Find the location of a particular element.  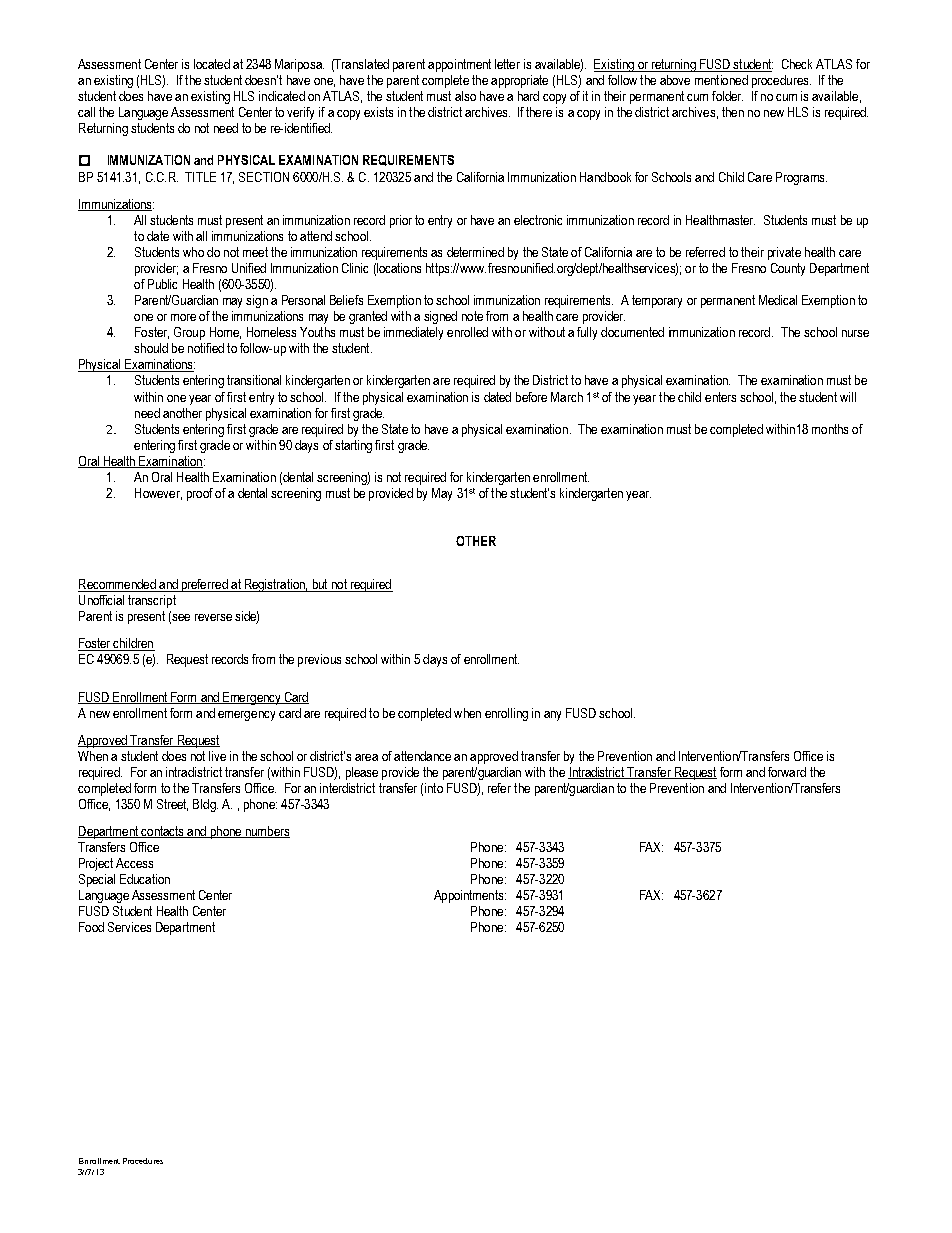

Education is located at coordinates (145, 879).
